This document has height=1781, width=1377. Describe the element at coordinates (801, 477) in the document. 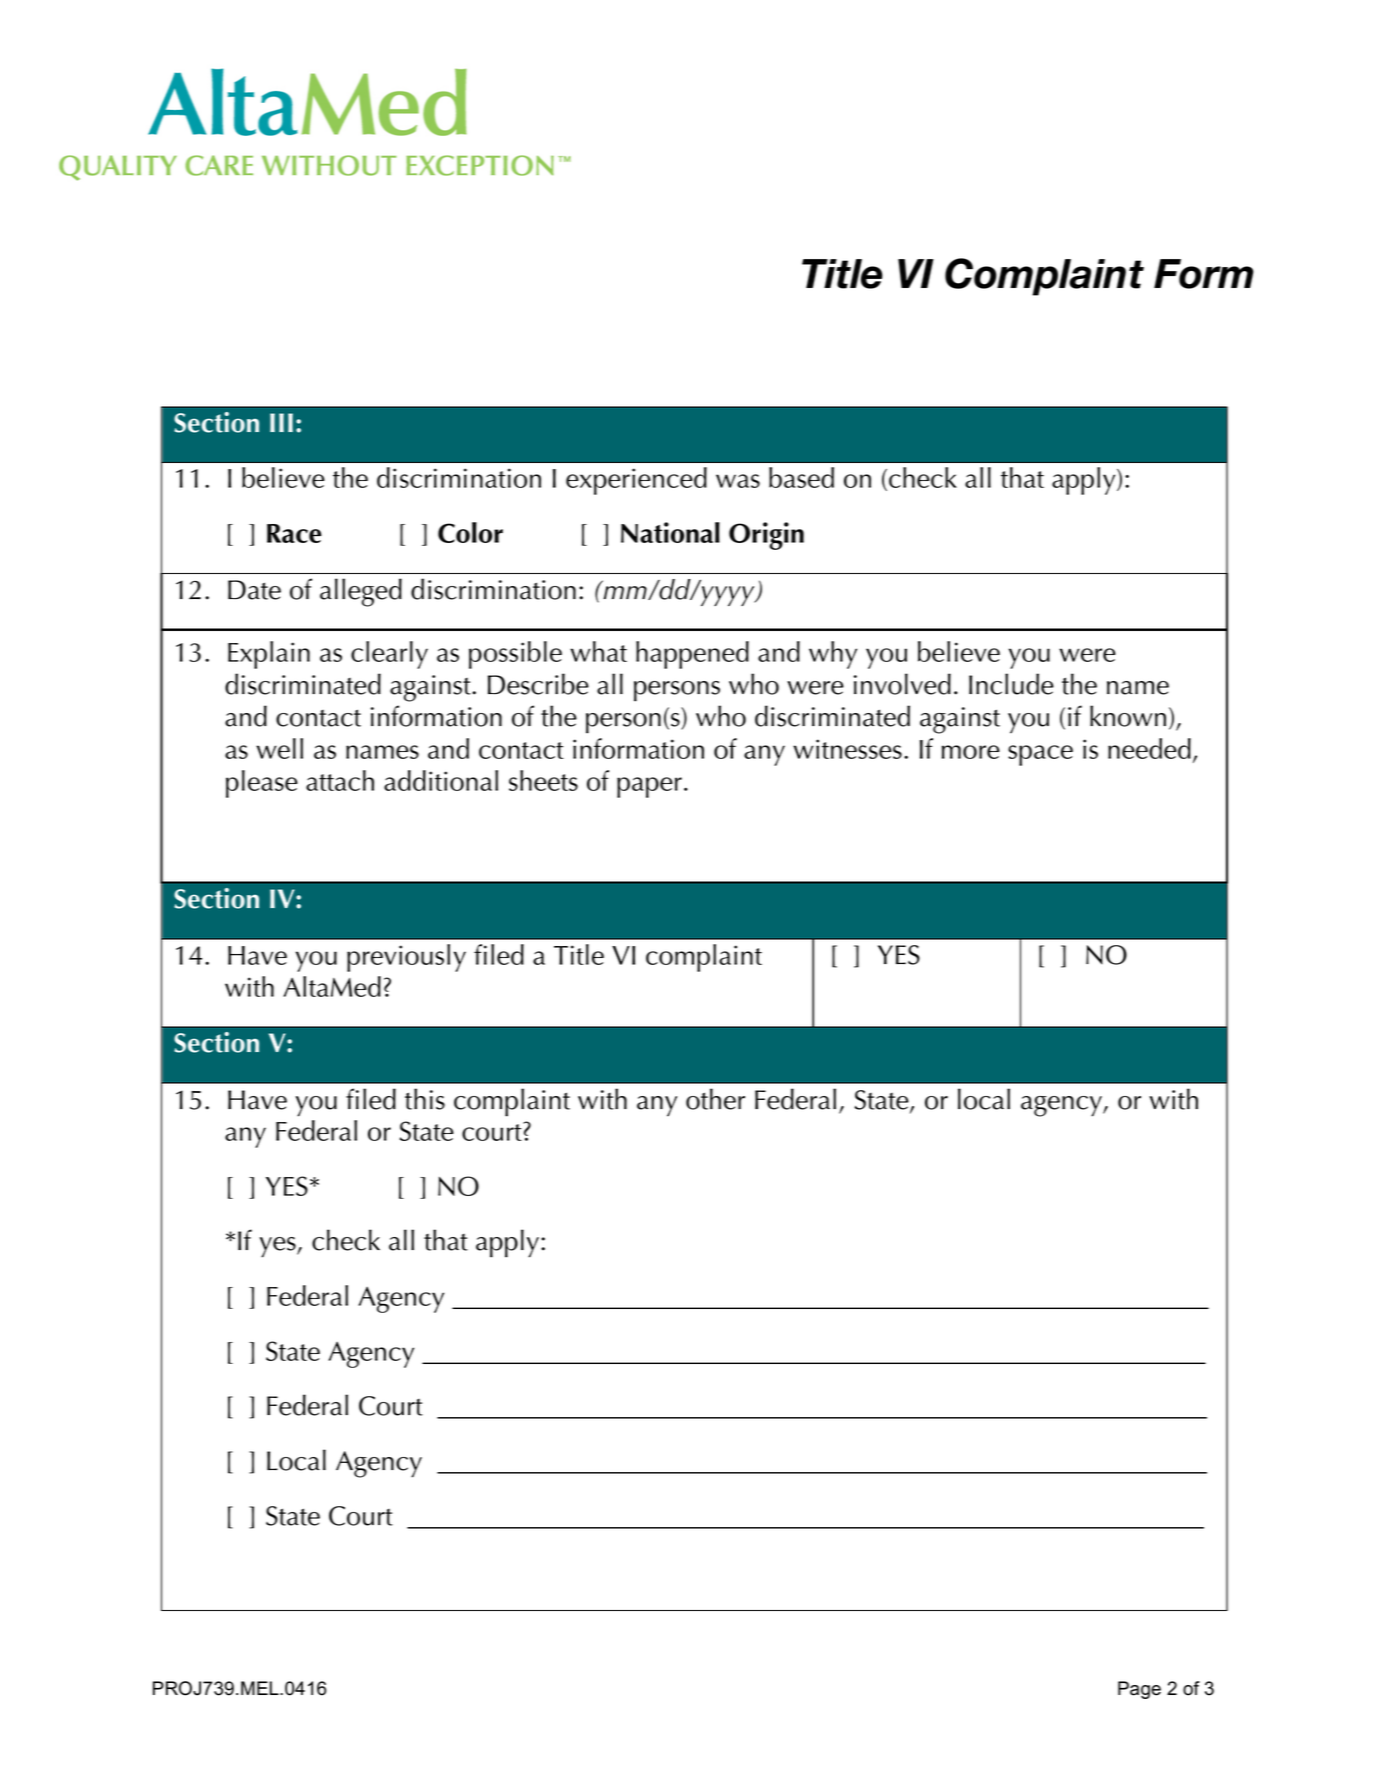

I see `based` at that location.
